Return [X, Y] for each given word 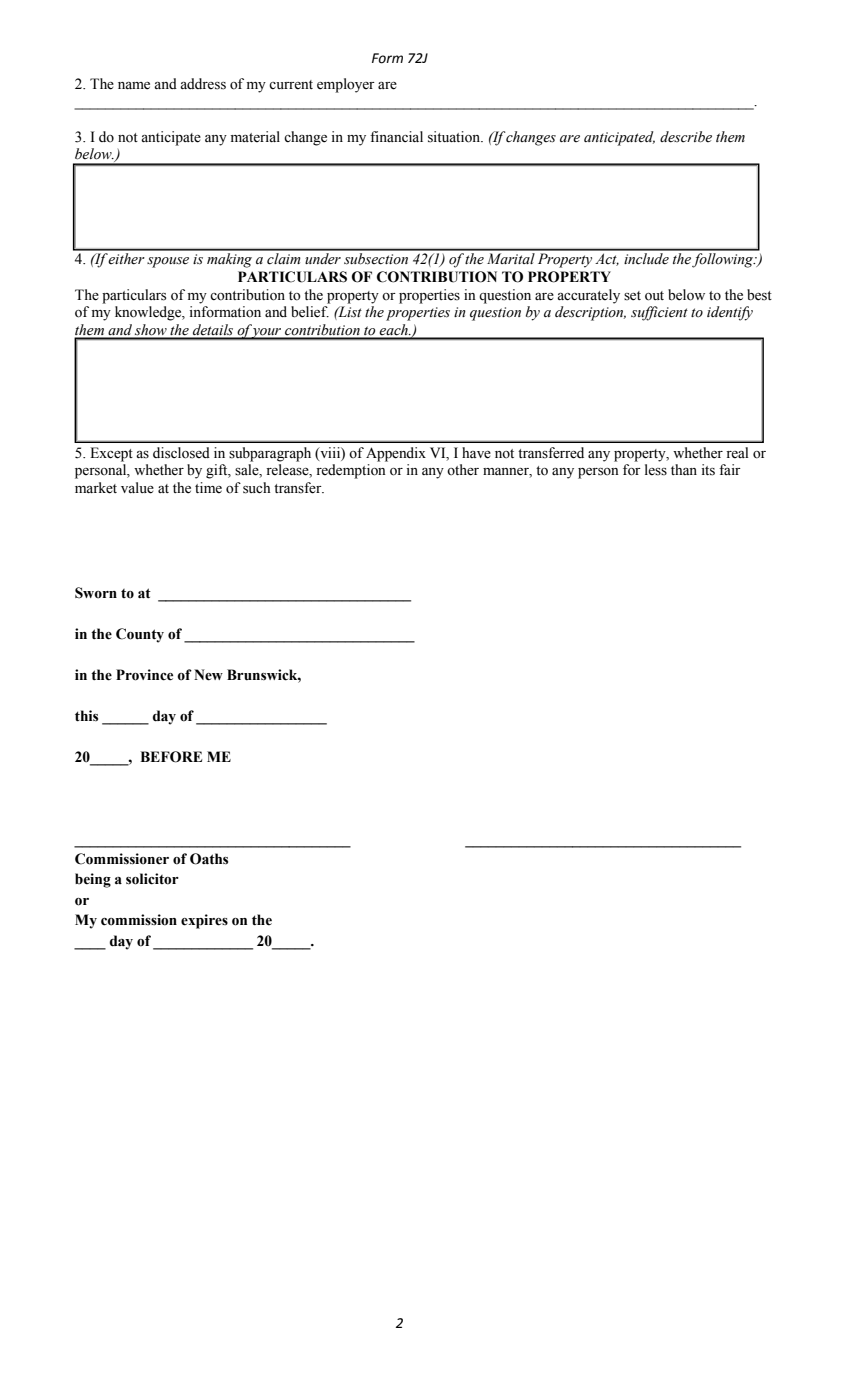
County [140, 635]
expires [204, 921]
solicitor [152, 879]
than [684, 469]
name [134, 86]
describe [686, 137]
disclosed [181, 453]
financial [396, 136]
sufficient [659, 313]
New [208, 675]
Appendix [396, 454]
